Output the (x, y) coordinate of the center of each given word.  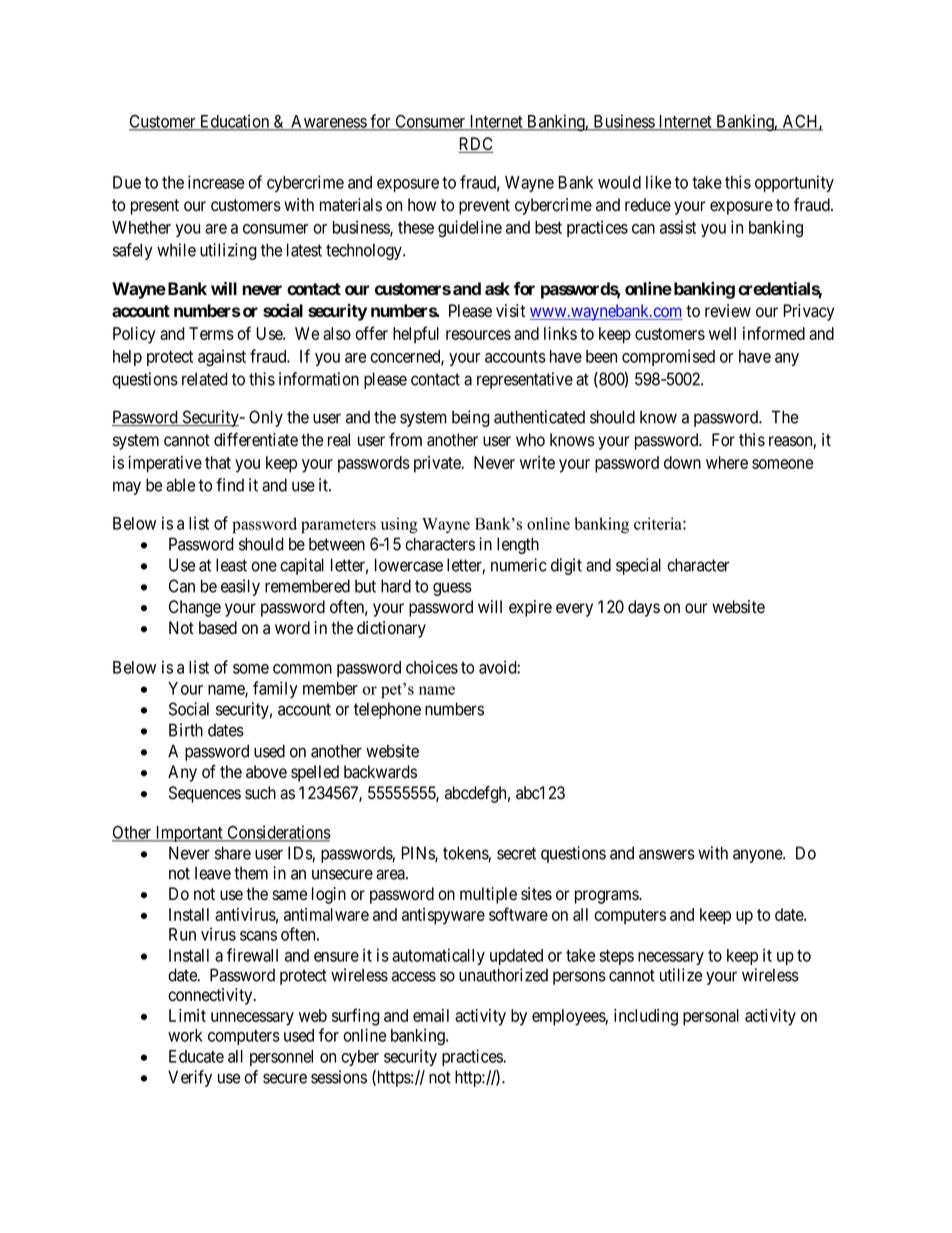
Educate (196, 1056)
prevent (484, 207)
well (722, 333)
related (205, 379)
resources (478, 335)
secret (516, 853)
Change (195, 608)
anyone (758, 856)
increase (216, 182)
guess (452, 589)
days (644, 608)
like (658, 182)
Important (189, 834)
